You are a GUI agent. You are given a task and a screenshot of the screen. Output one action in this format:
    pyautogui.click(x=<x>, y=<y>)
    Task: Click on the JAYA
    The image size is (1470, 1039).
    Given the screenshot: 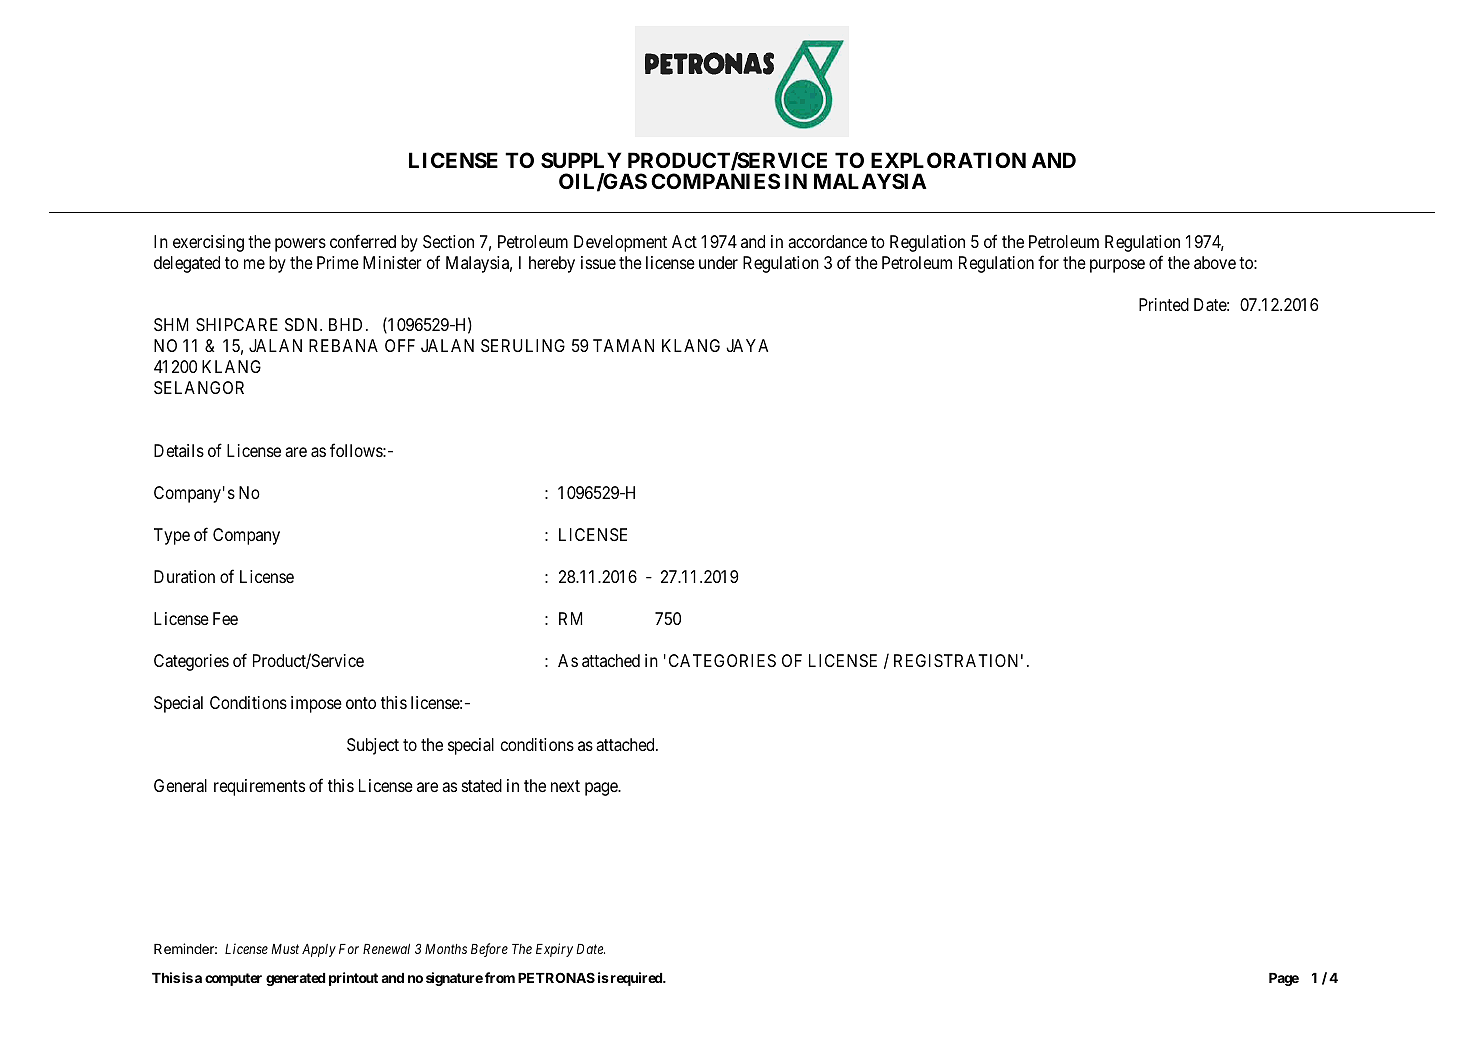 What is the action you would take?
    pyautogui.click(x=747, y=345)
